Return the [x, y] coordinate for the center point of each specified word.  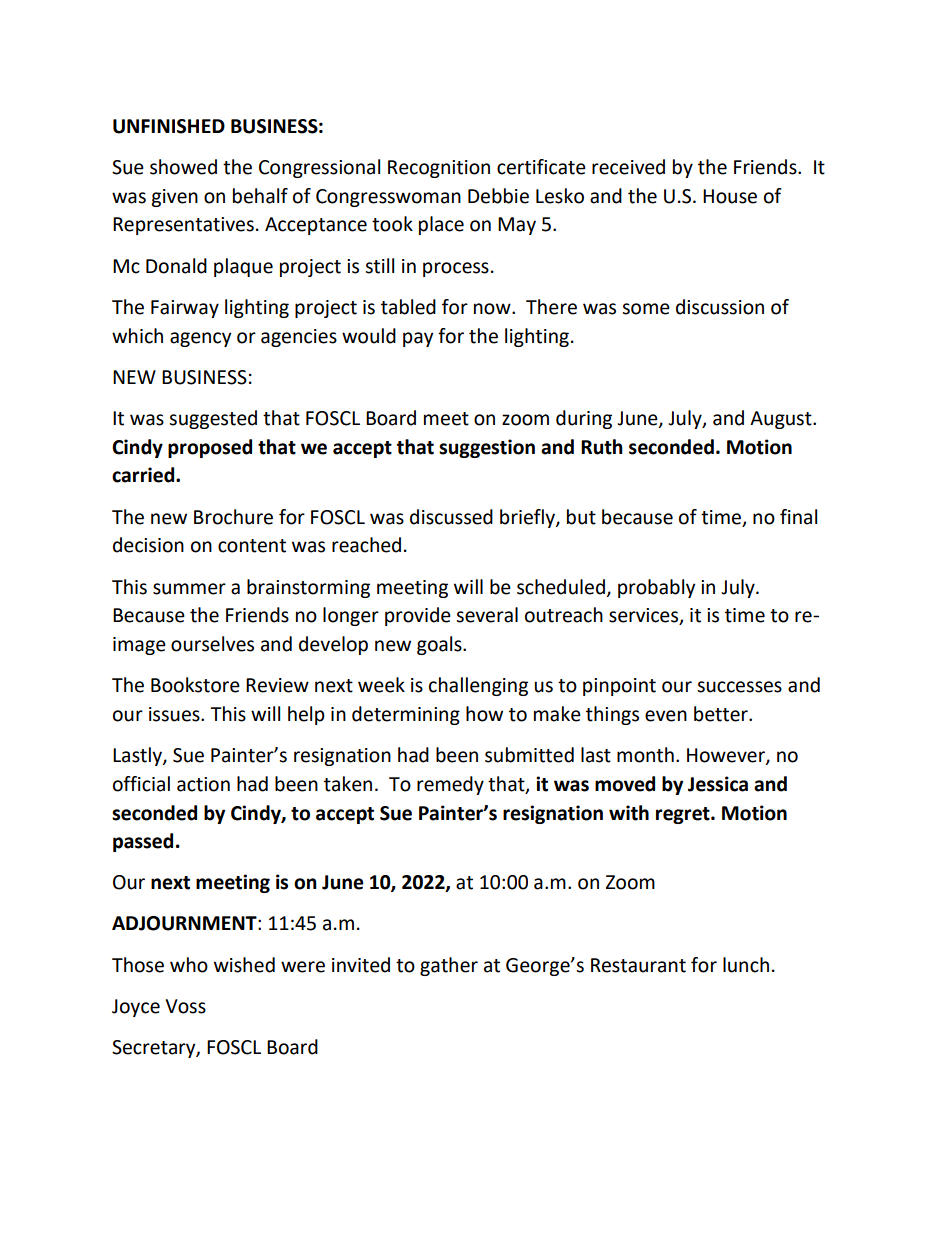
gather [449, 966]
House [730, 196]
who [189, 965]
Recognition [439, 169]
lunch [746, 965]
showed [183, 167]
